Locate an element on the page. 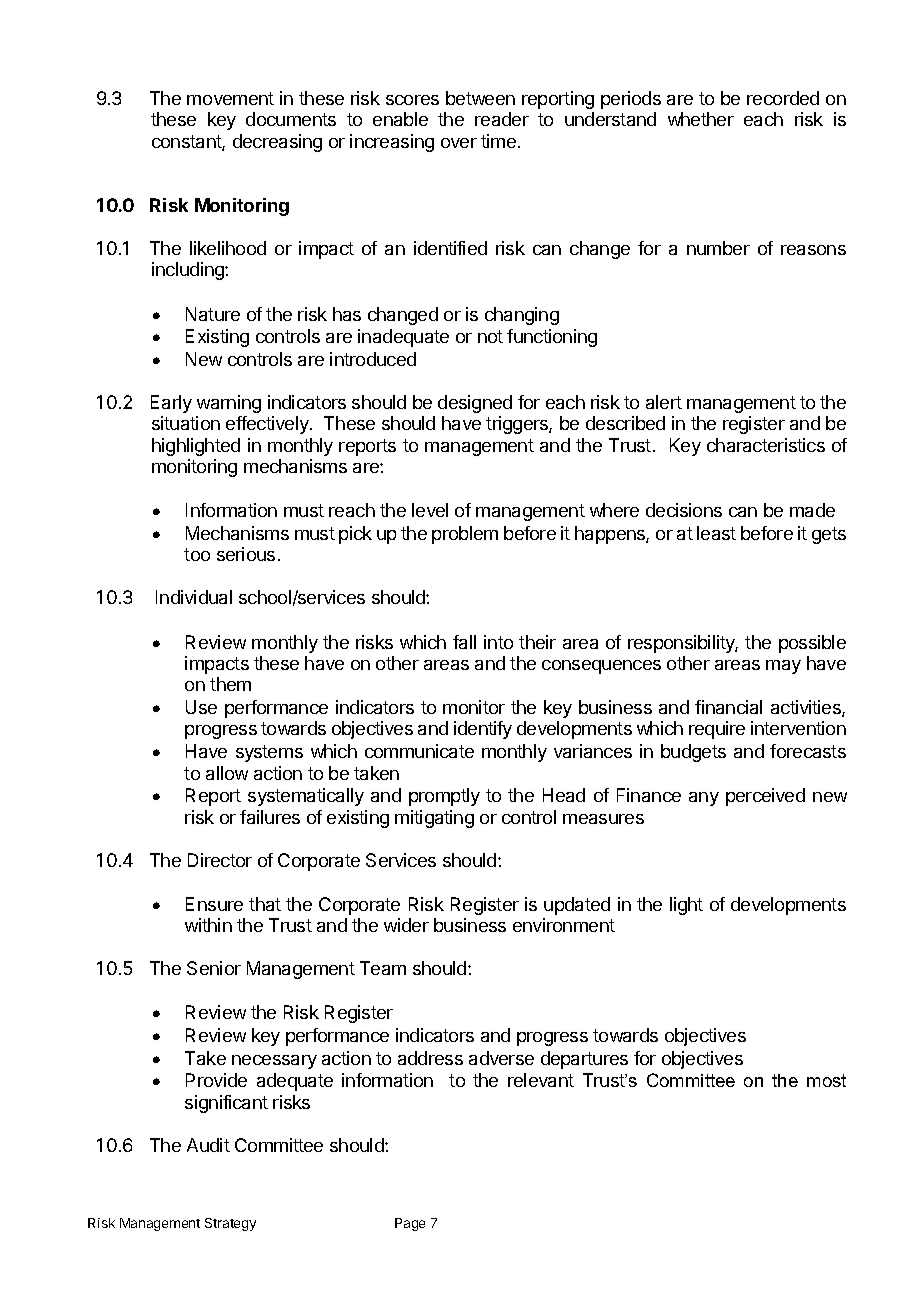 This document has height=1308, width=924. Page is located at coordinates (410, 1224).
